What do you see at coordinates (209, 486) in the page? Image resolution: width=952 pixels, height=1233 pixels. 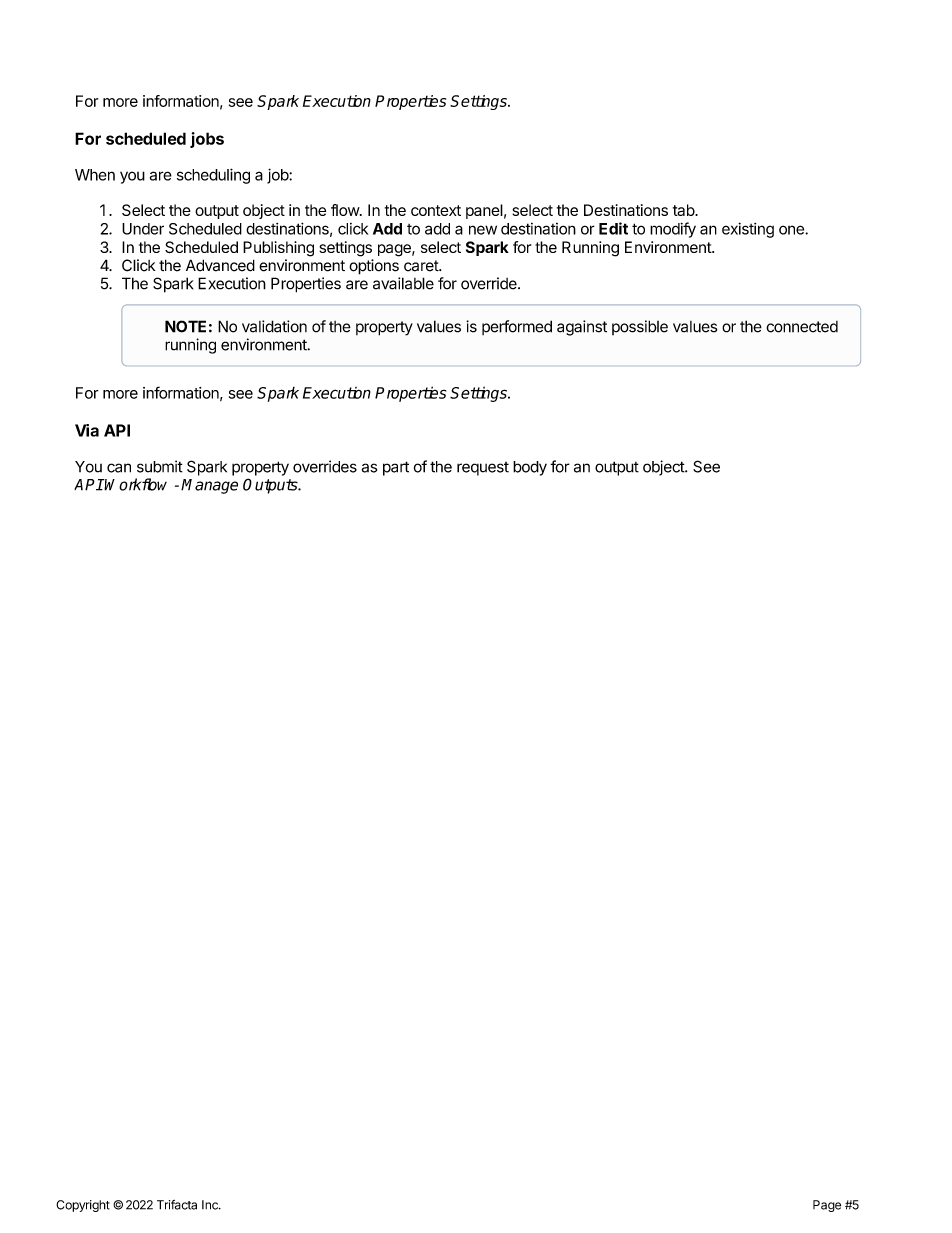 I see `Manage` at bounding box center [209, 486].
